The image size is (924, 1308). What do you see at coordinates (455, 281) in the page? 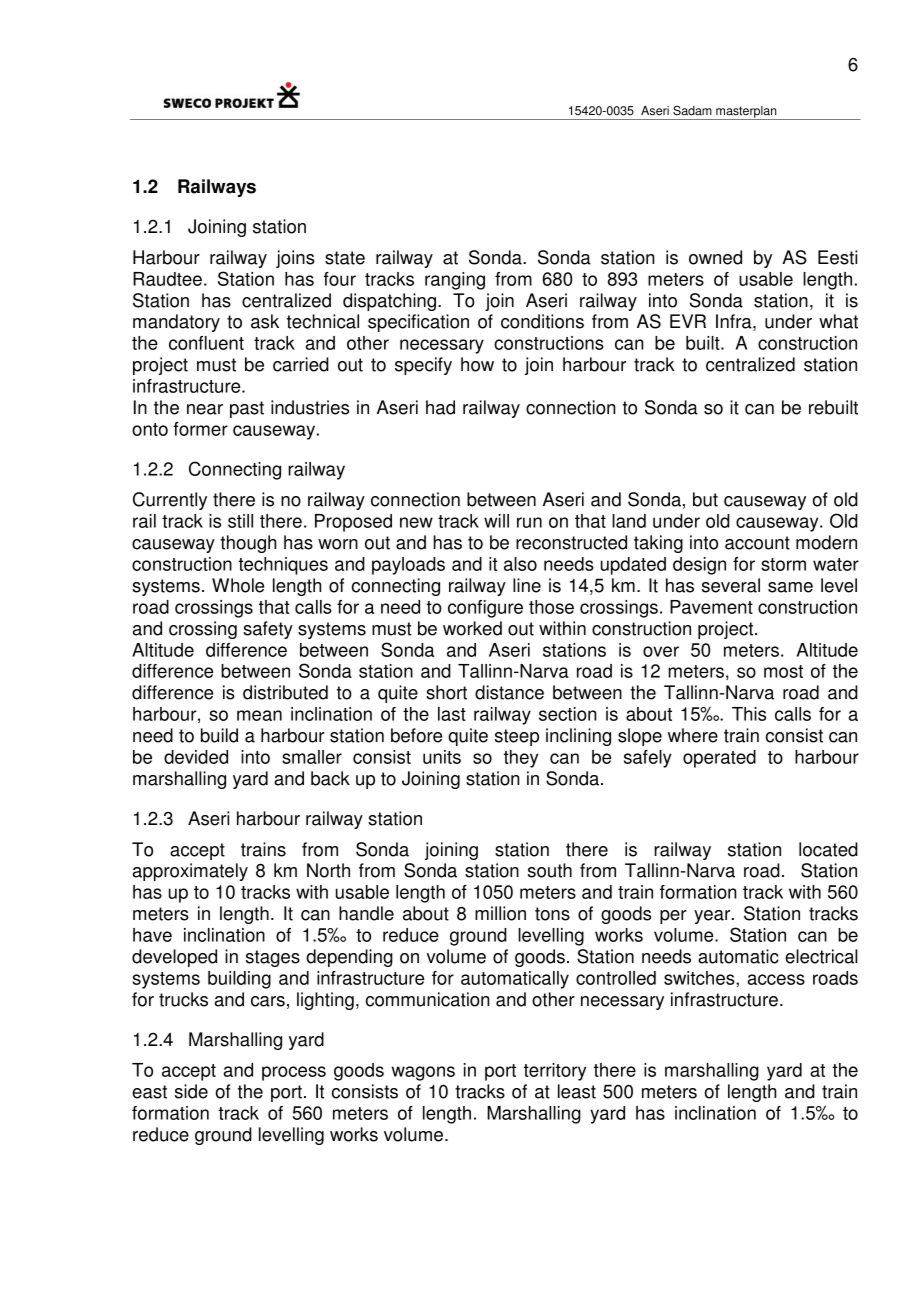
I see `ranging` at bounding box center [455, 281].
